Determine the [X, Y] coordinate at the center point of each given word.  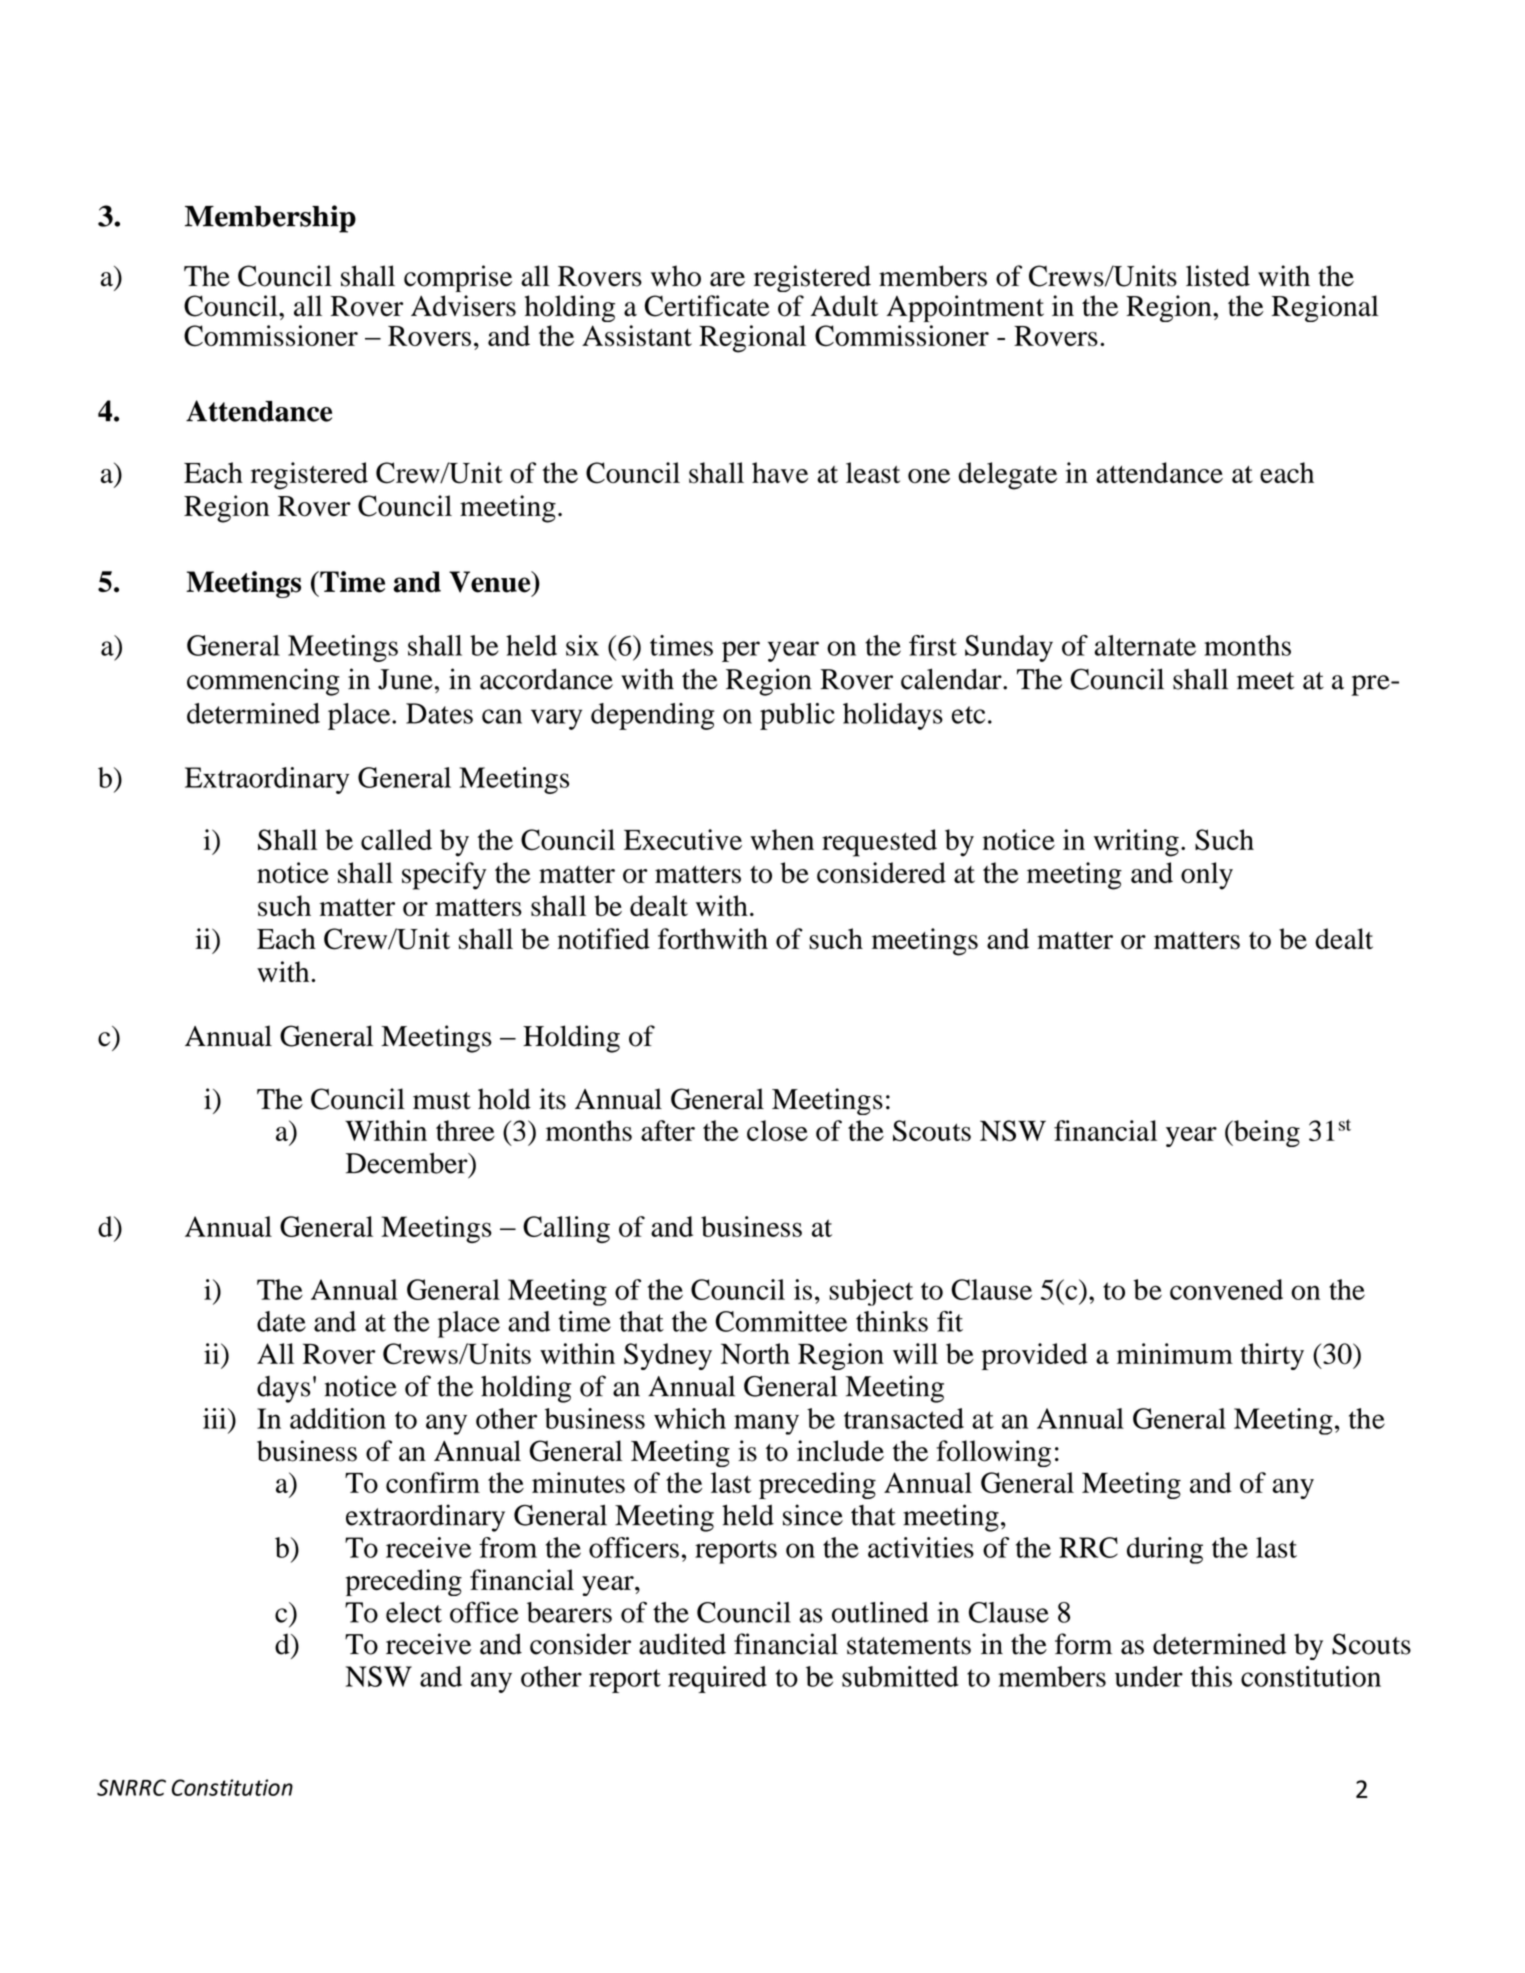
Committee [781, 1321]
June [405, 679]
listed [1218, 276]
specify [444, 876]
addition [338, 1418]
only [1207, 876]
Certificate [707, 306]
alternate [1145, 645]
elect [414, 1612]
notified [603, 939]
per [741, 651]
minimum [1175, 1353]
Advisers [463, 306]
